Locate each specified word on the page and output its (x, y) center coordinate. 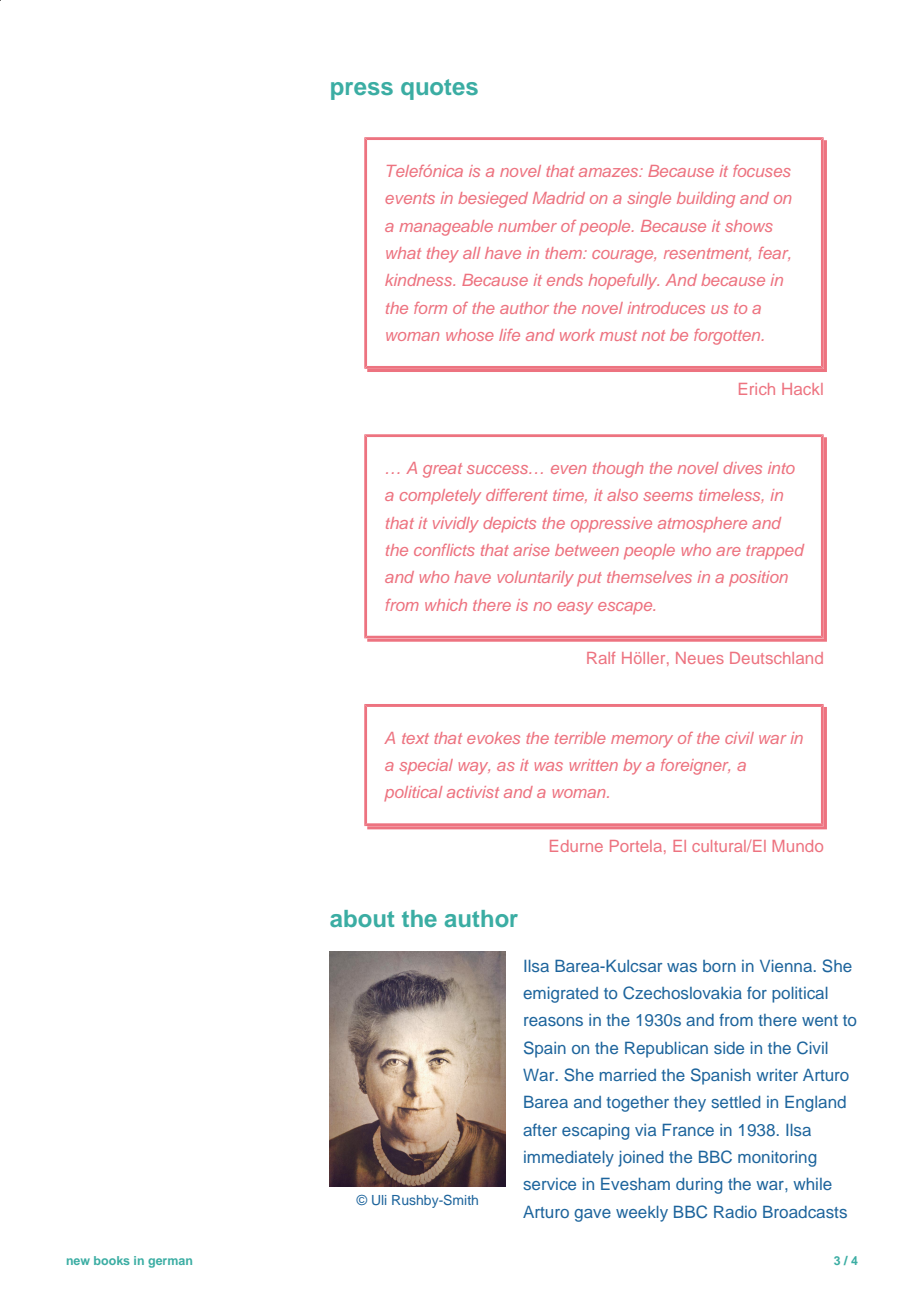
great (442, 470)
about (362, 918)
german (170, 1263)
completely (440, 497)
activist (473, 792)
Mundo (798, 846)
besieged (493, 200)
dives (742, 468)
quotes (439, 89)
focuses (761, 171)
